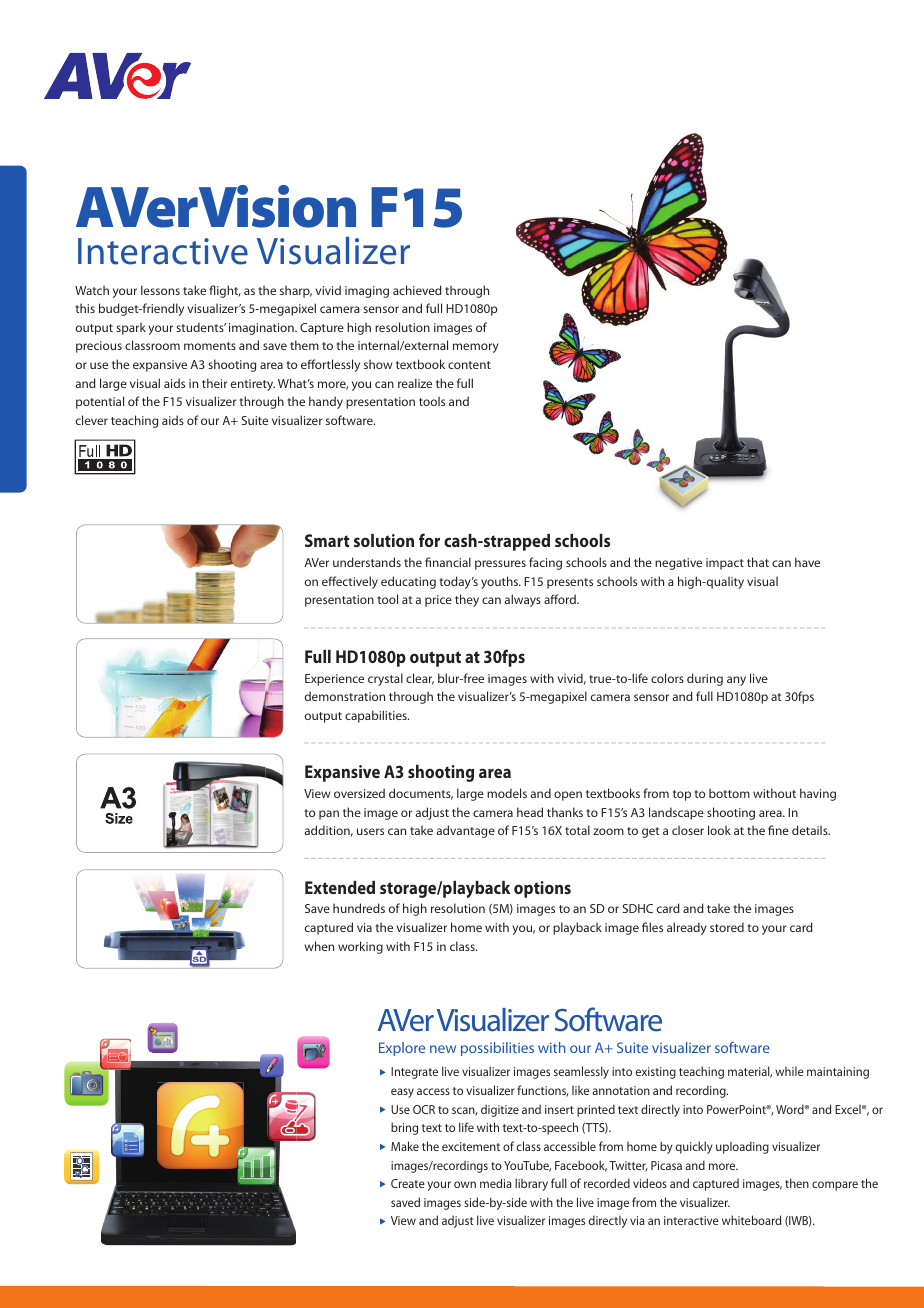 The image size is (924, 1308). Describe the element at coordinates (758, 562) in the screenshot. I see `that` at that location.
